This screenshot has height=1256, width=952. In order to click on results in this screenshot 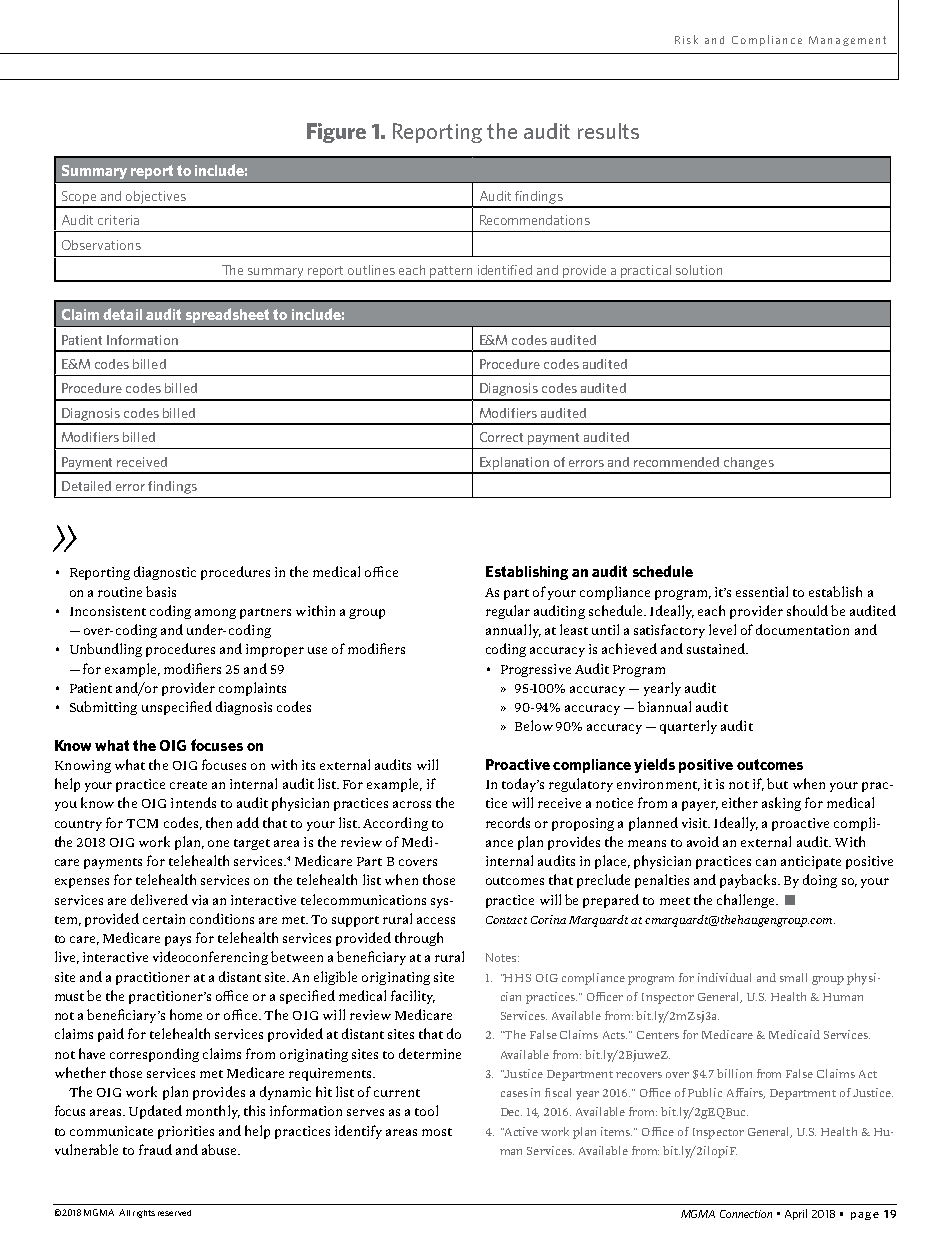, I will do `click(608, 131)`.
